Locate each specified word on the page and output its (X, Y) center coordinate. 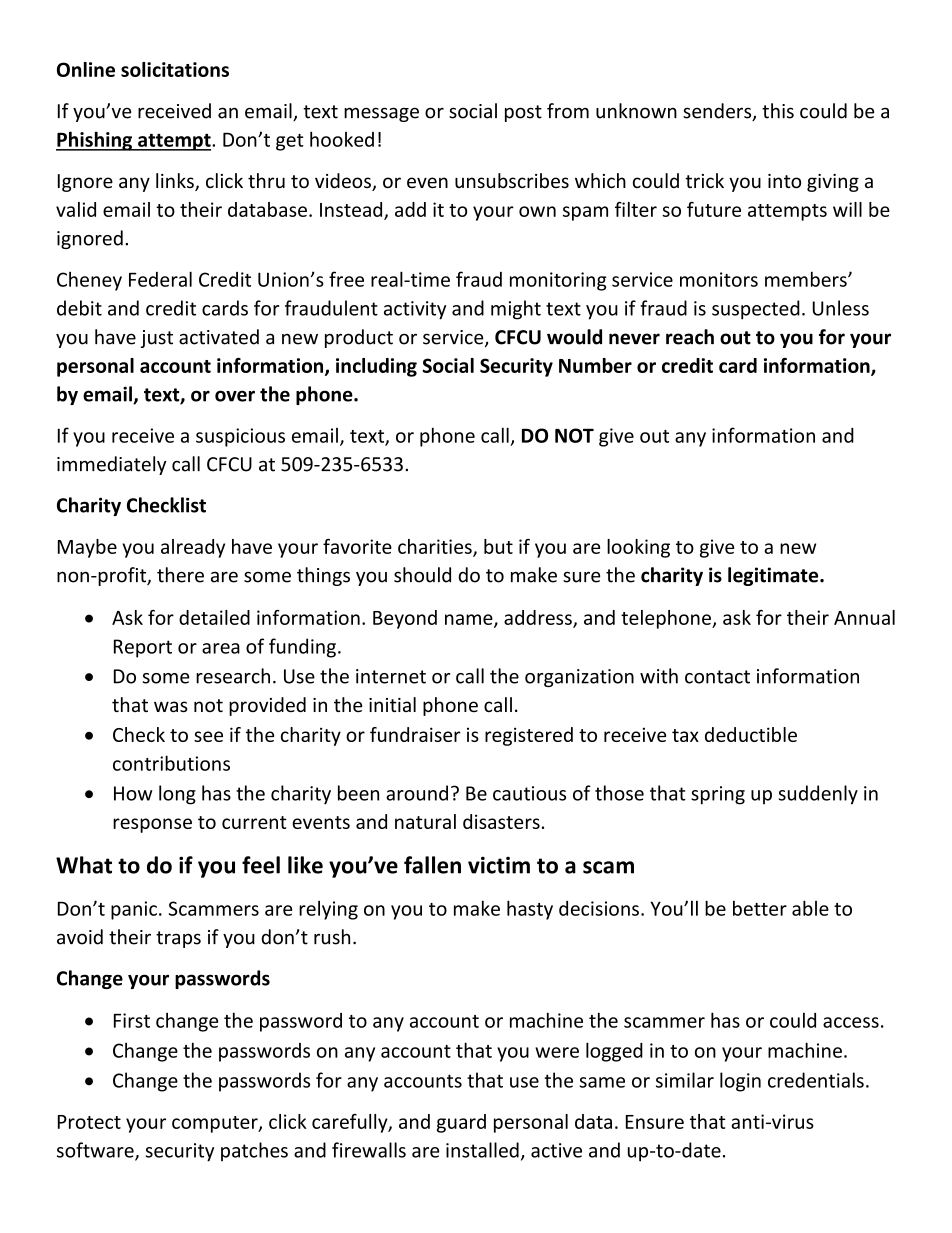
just (157, 339)
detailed (214, 617)
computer (216, 1124)
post (523, 113)
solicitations (175, 69)
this (778, 111)
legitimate (774, 576)
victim (499, 865)
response (152, 825)
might (516, 310)
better (760, 908)
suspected (756, 310)
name (470, 620)
